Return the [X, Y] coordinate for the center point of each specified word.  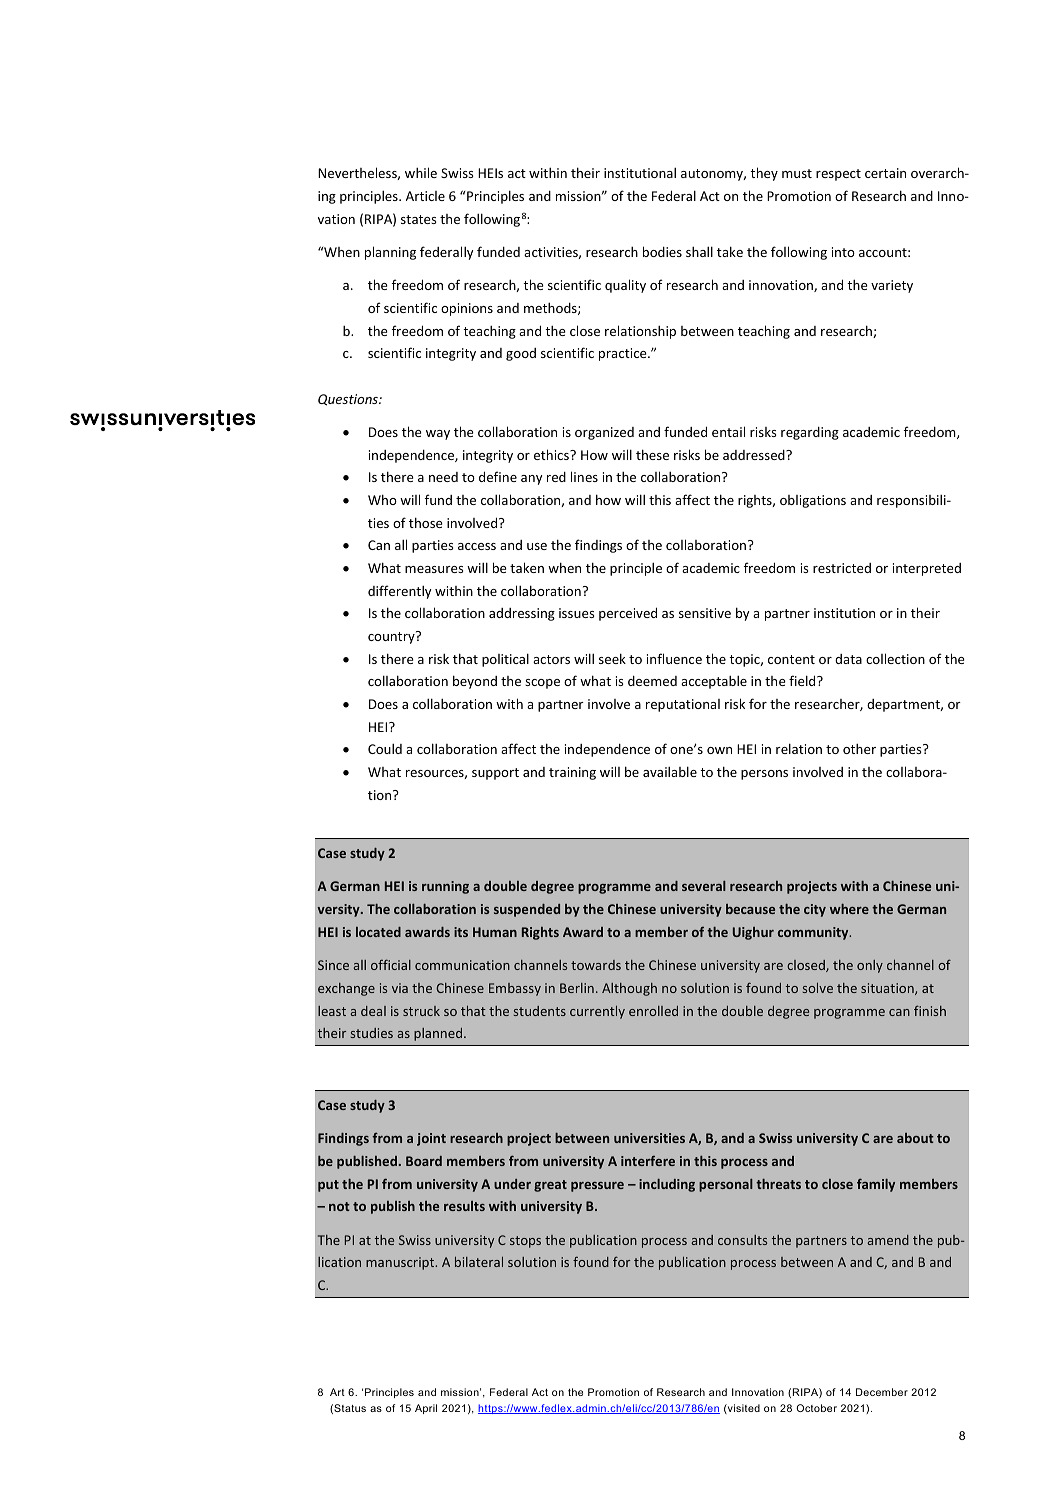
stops [525, 1242]
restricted [842, 568]
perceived [628, 614]
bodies [662, 251]
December [882, 1392]
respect [838, 175]
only [870, 966]
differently [400, 592]
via [400, 988]
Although [629, 989]
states [419, 219]
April [426, 1409]
